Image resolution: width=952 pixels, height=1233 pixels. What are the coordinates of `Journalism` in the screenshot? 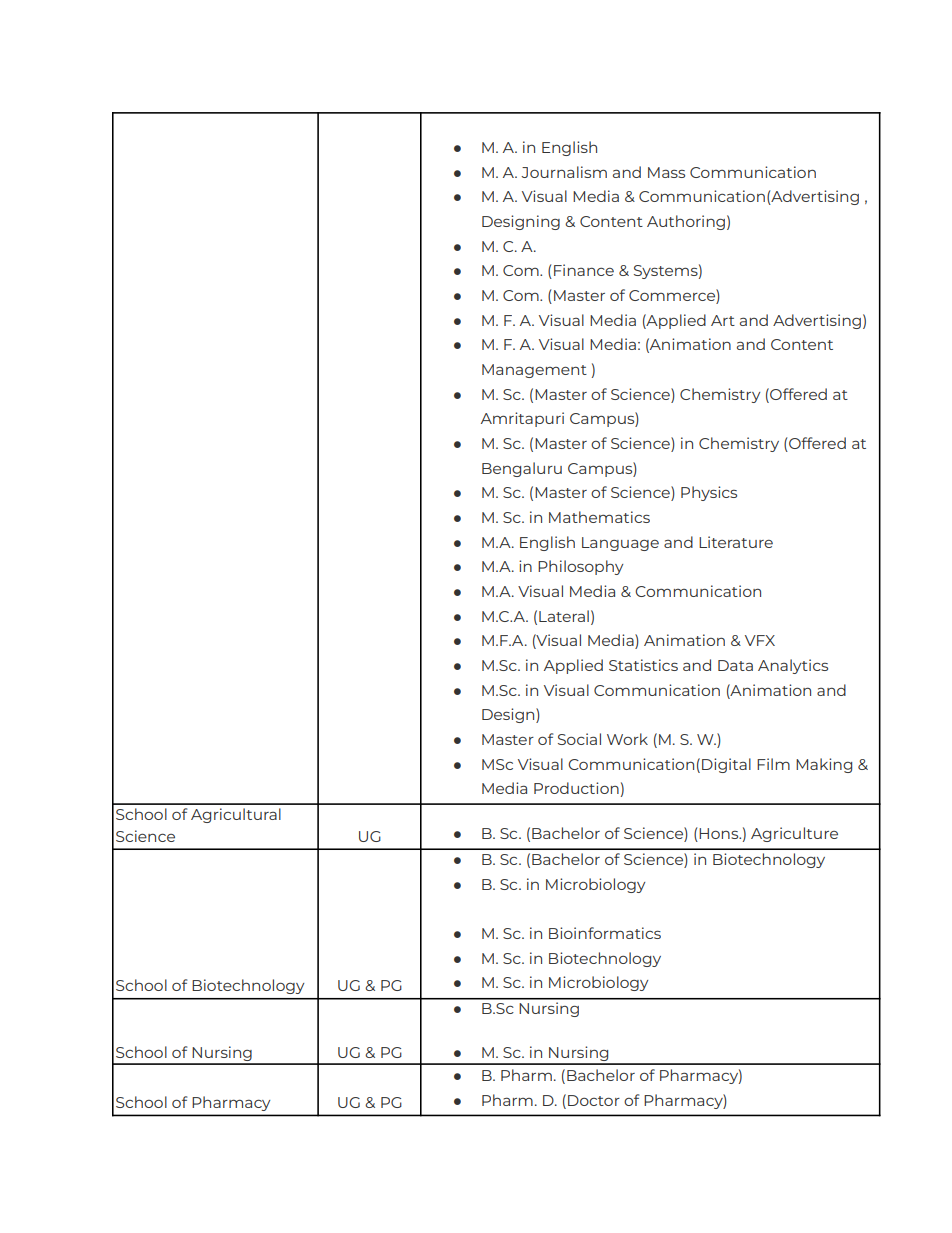 It's located at (564, 172).
